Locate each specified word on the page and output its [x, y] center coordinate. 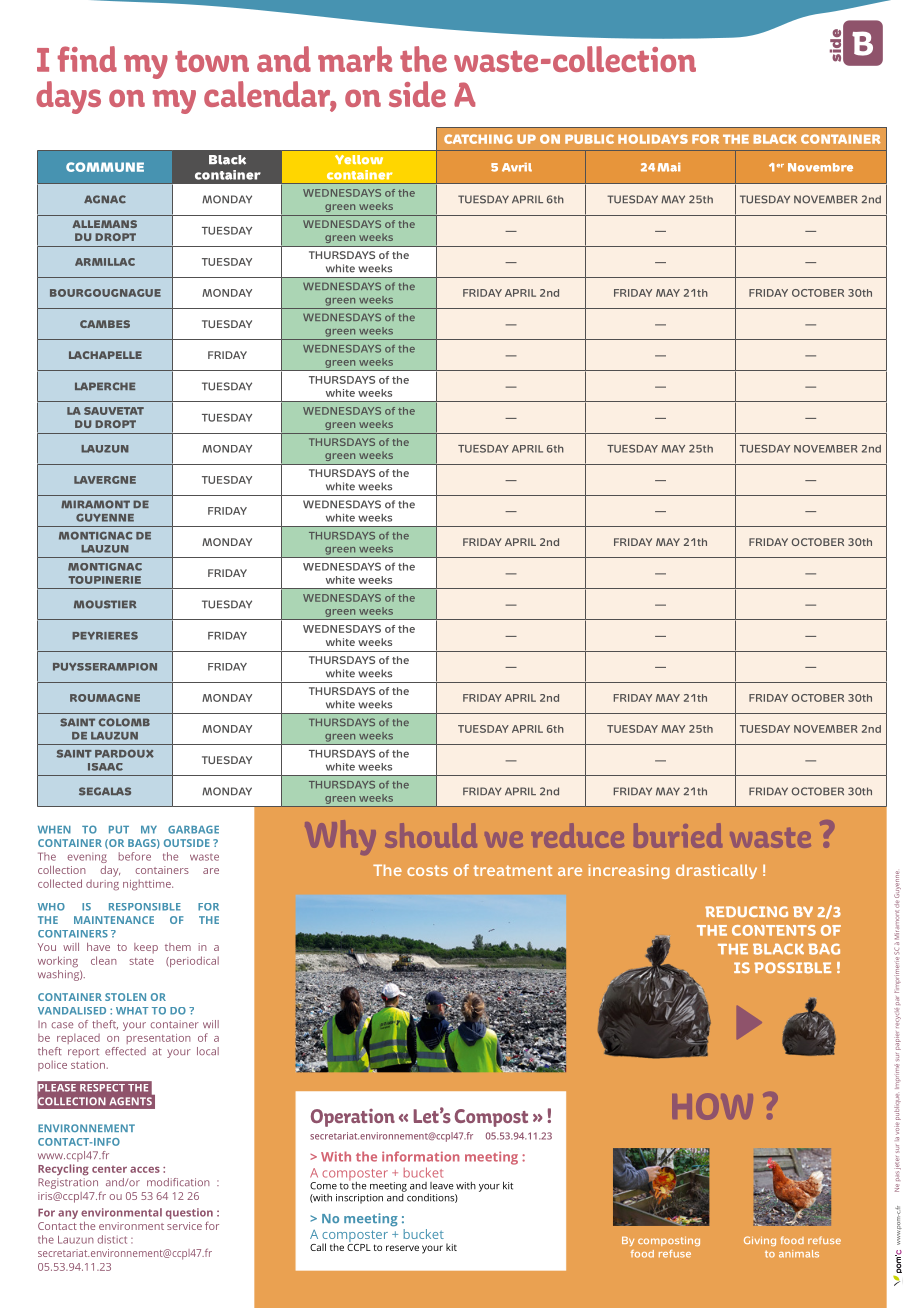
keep [146, 948]
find [87, 59]
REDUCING [746, 911]
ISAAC [105, 767]
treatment [512, 870]
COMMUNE [105, 167]
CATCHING [478, 139]
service [184, 1226]
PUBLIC [589, 139]
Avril [517, 167]
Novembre [820, 167]
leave [442, 1186]
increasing [629, 871]
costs [427, 870]
